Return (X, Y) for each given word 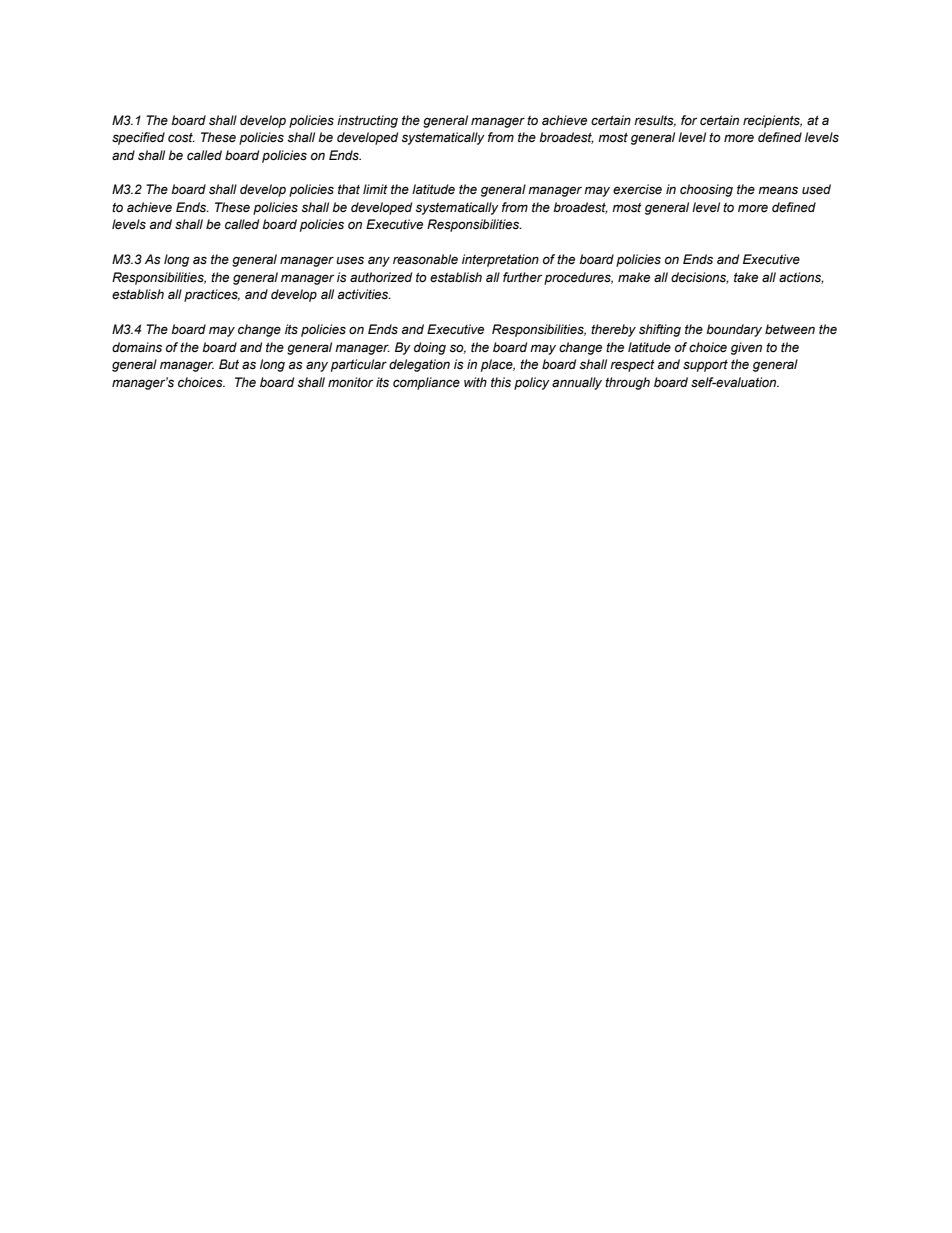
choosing (706, 190)
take (746, 277)
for (689, 120)
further (522, 277)
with (475, 382)
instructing (367, 121)
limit (375, 189)
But (229, 364)
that (349, 189)
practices (212, 295)
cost (181, 137)
